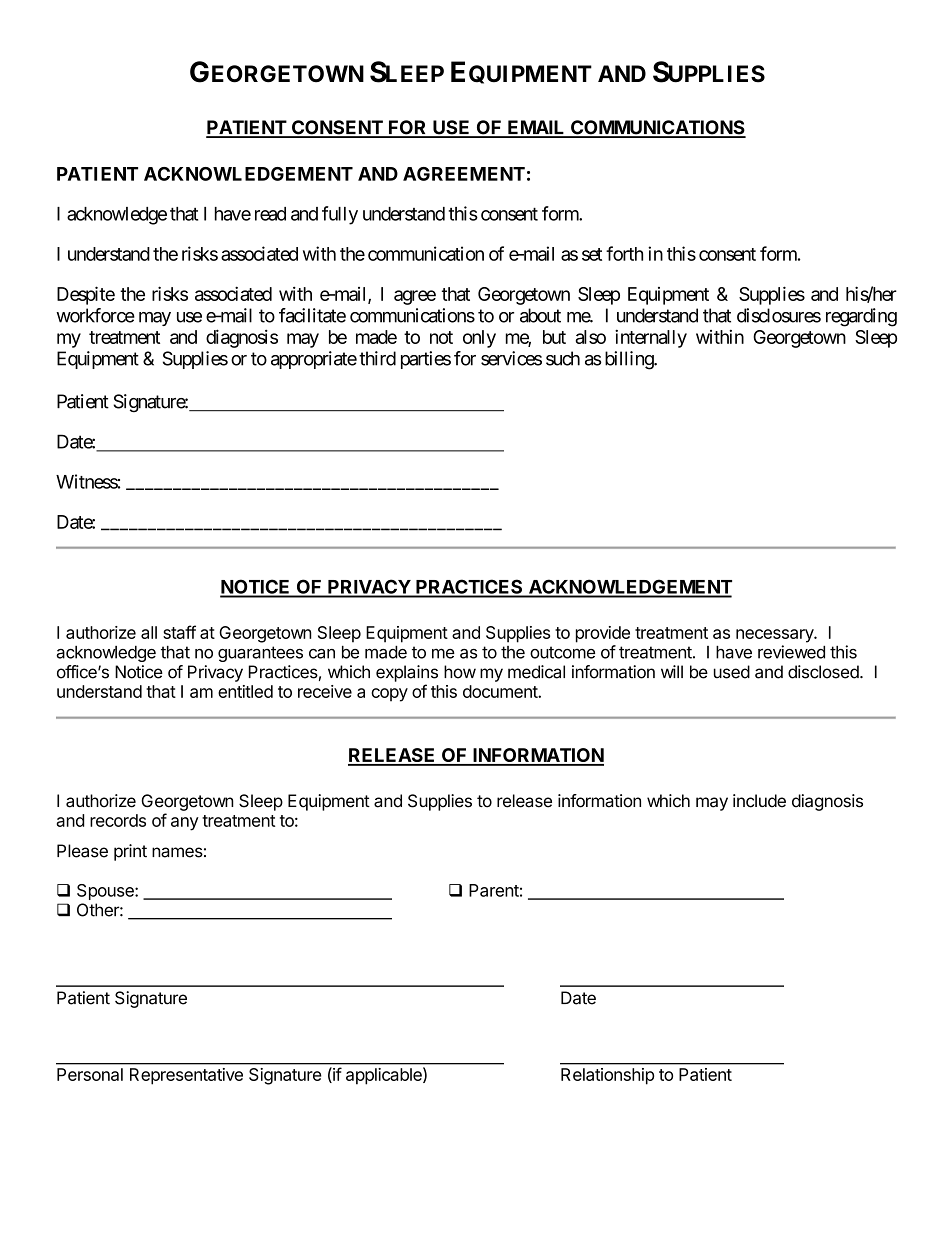 This document has height=1233, width=952. I want to click on how, so click(460, 672).
